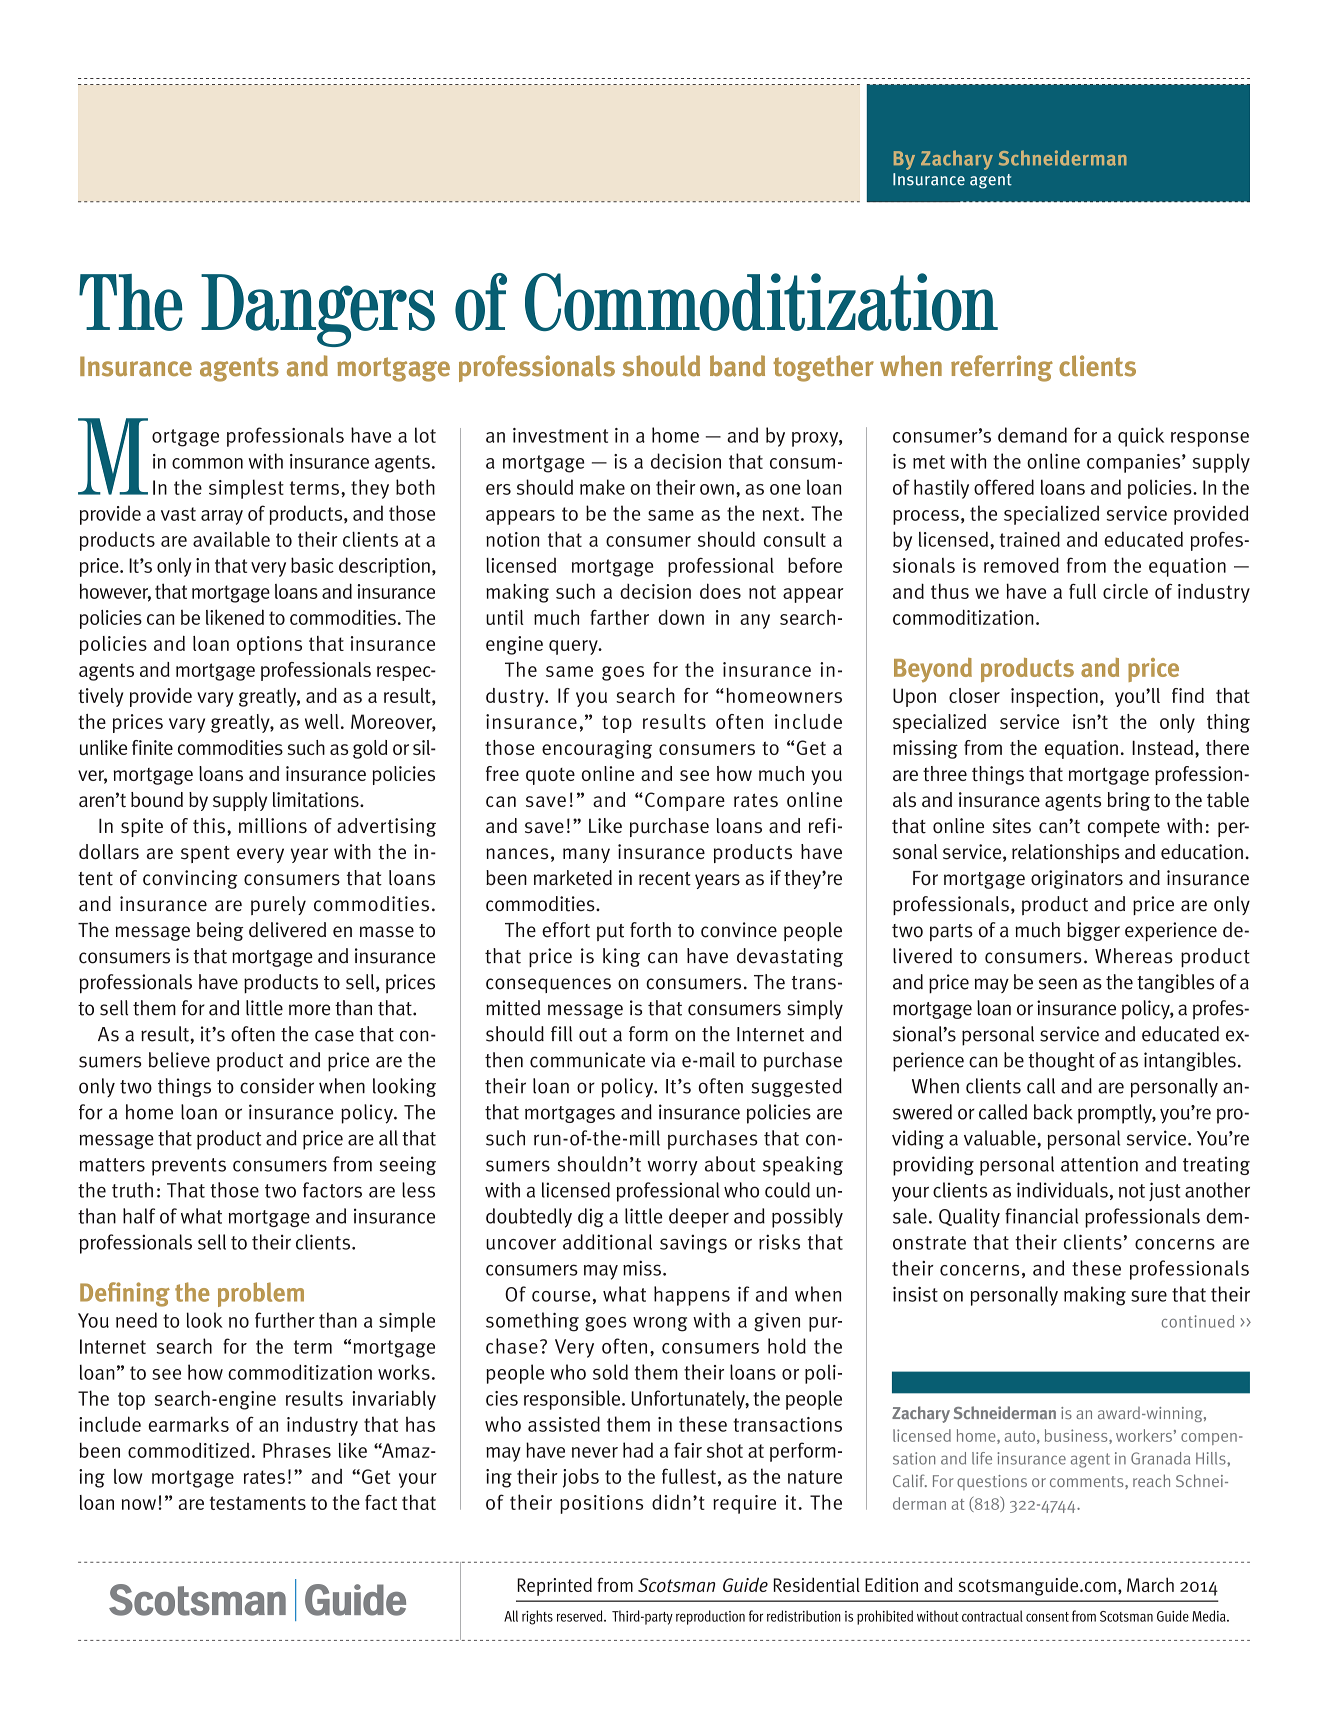 This page has height=1718, width=1328. I want to click on encouraging, so click(597, 749).
